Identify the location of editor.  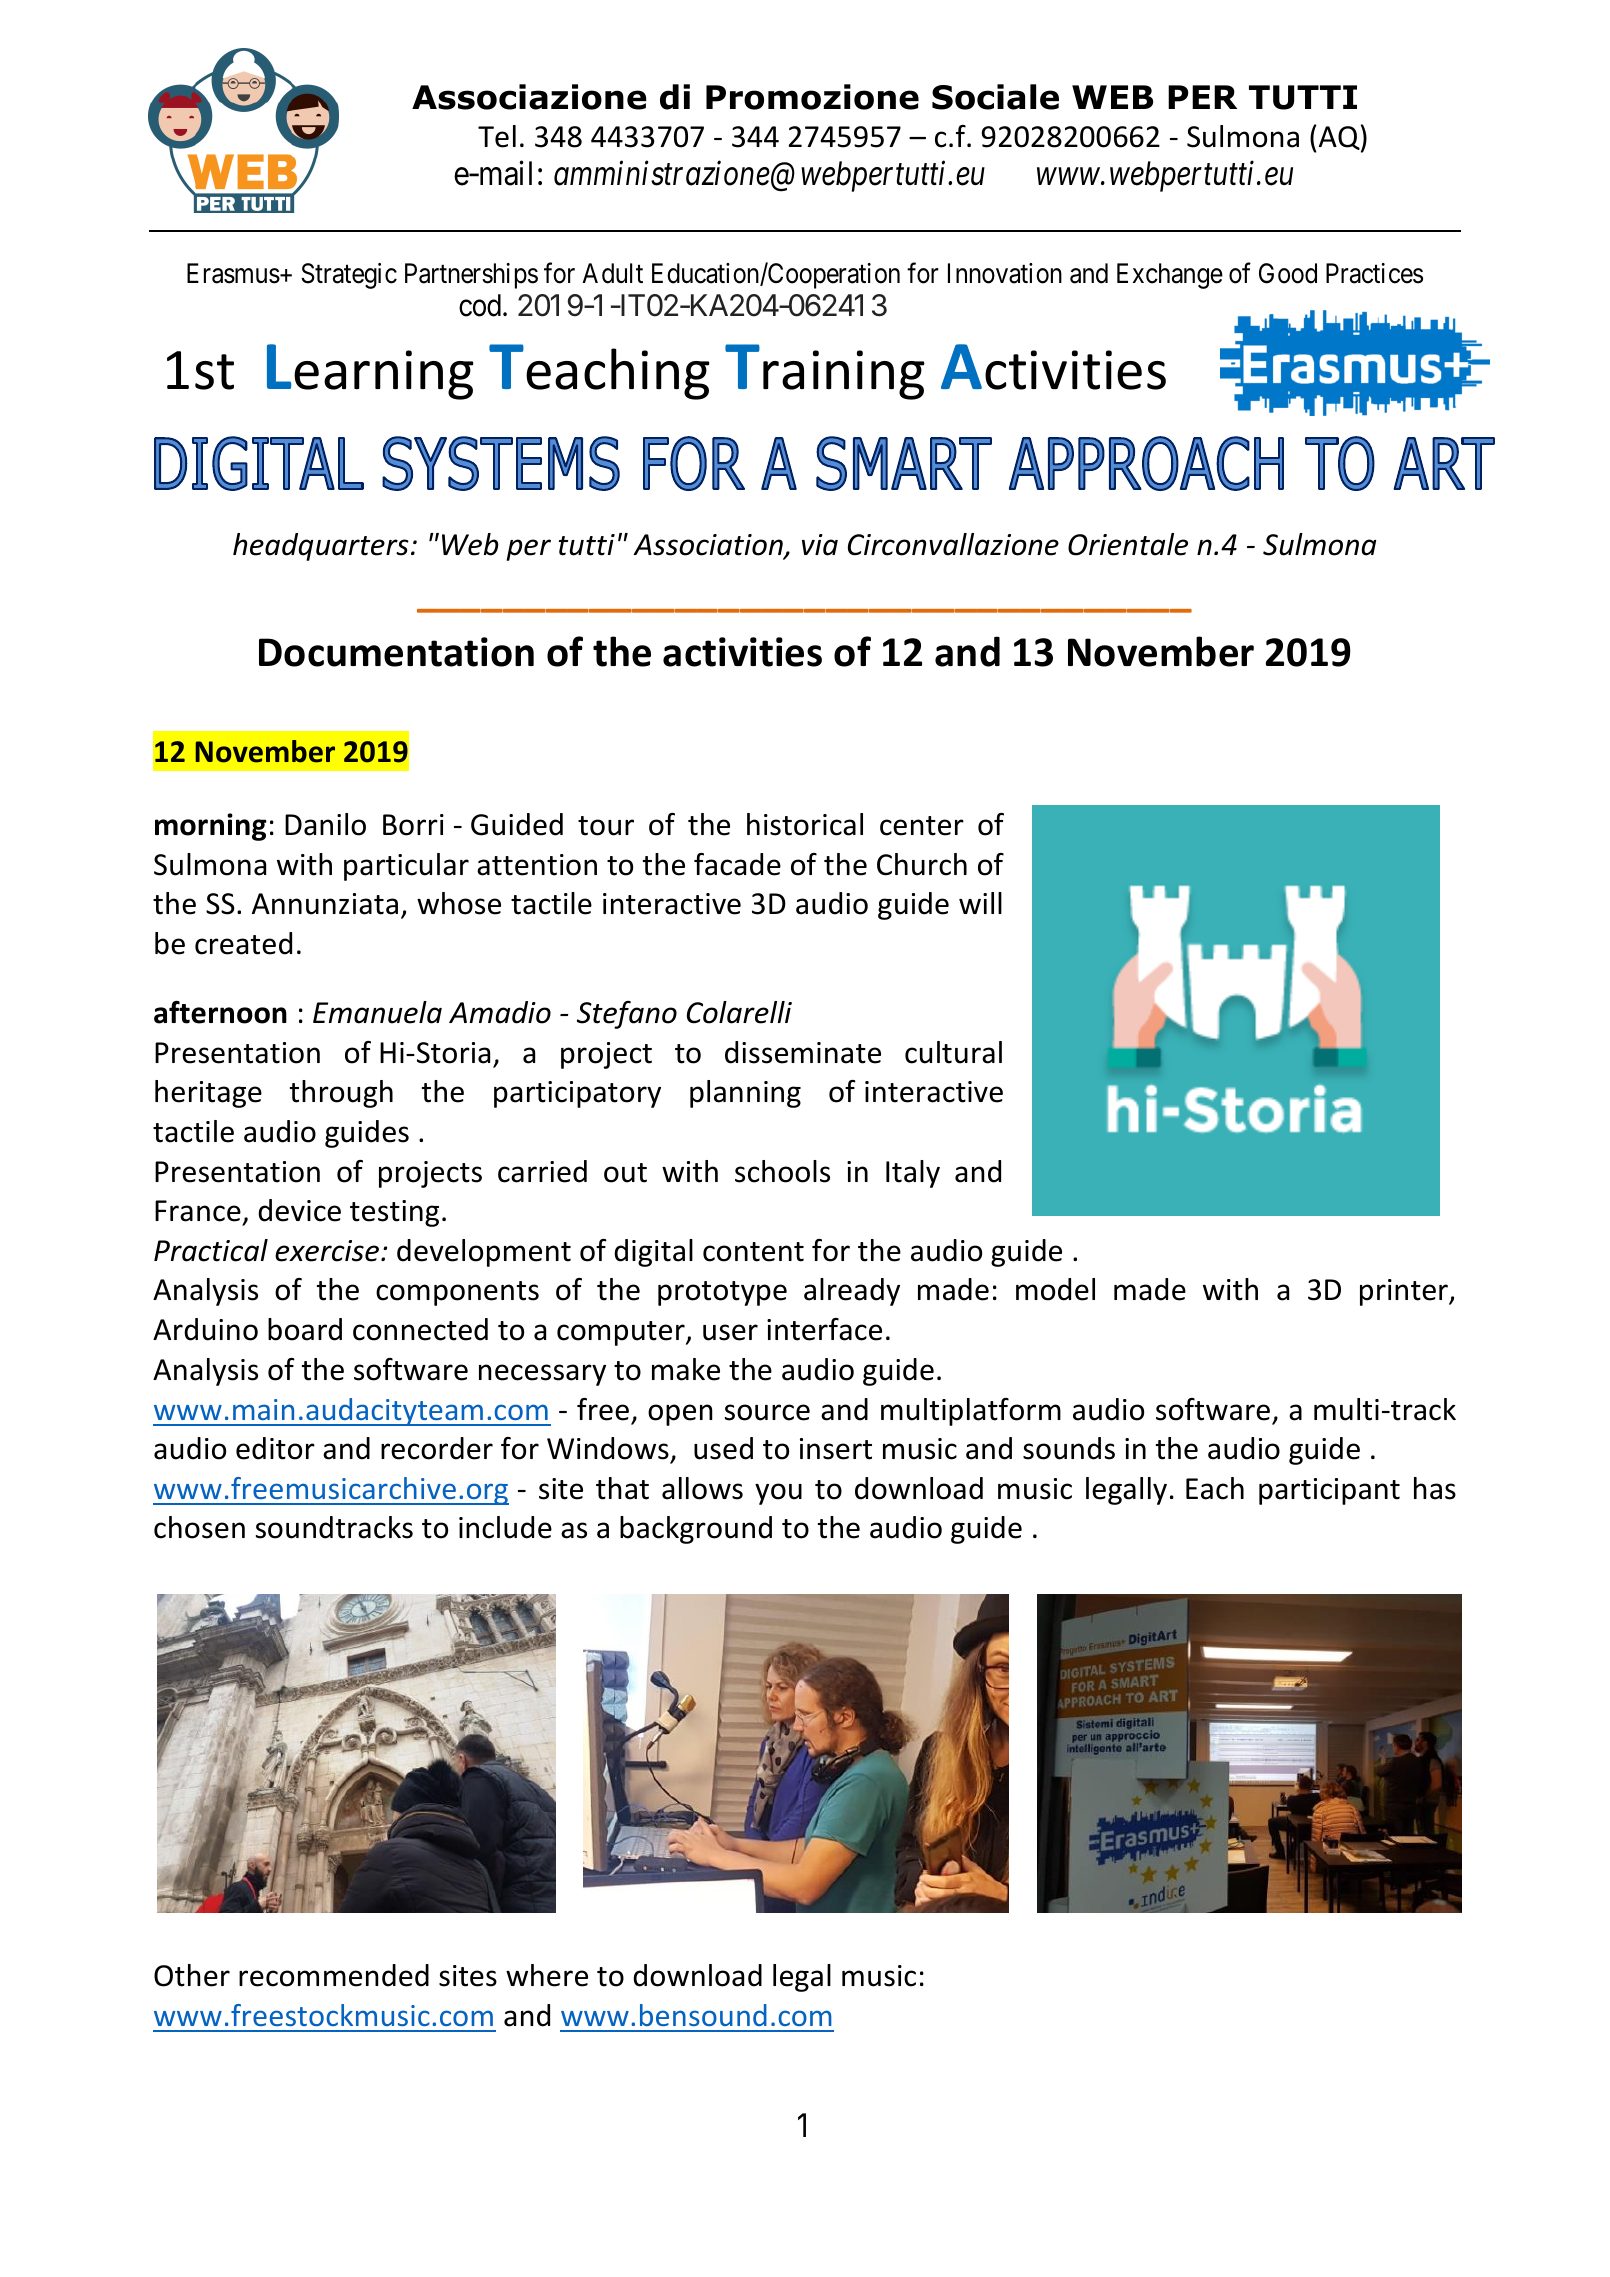
(275, 1448).
